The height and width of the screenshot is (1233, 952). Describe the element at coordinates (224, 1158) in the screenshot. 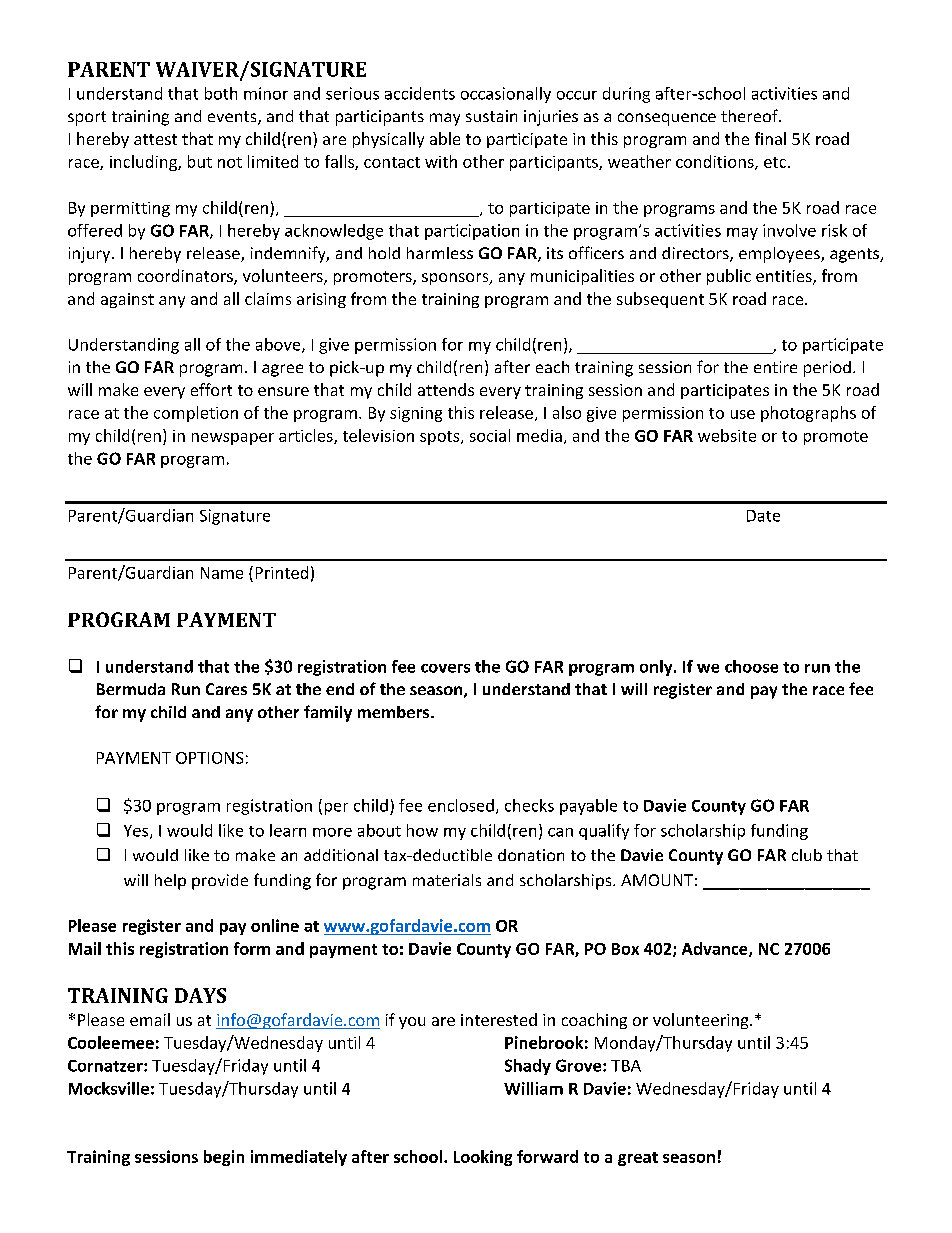

I see `begin` at that location.
